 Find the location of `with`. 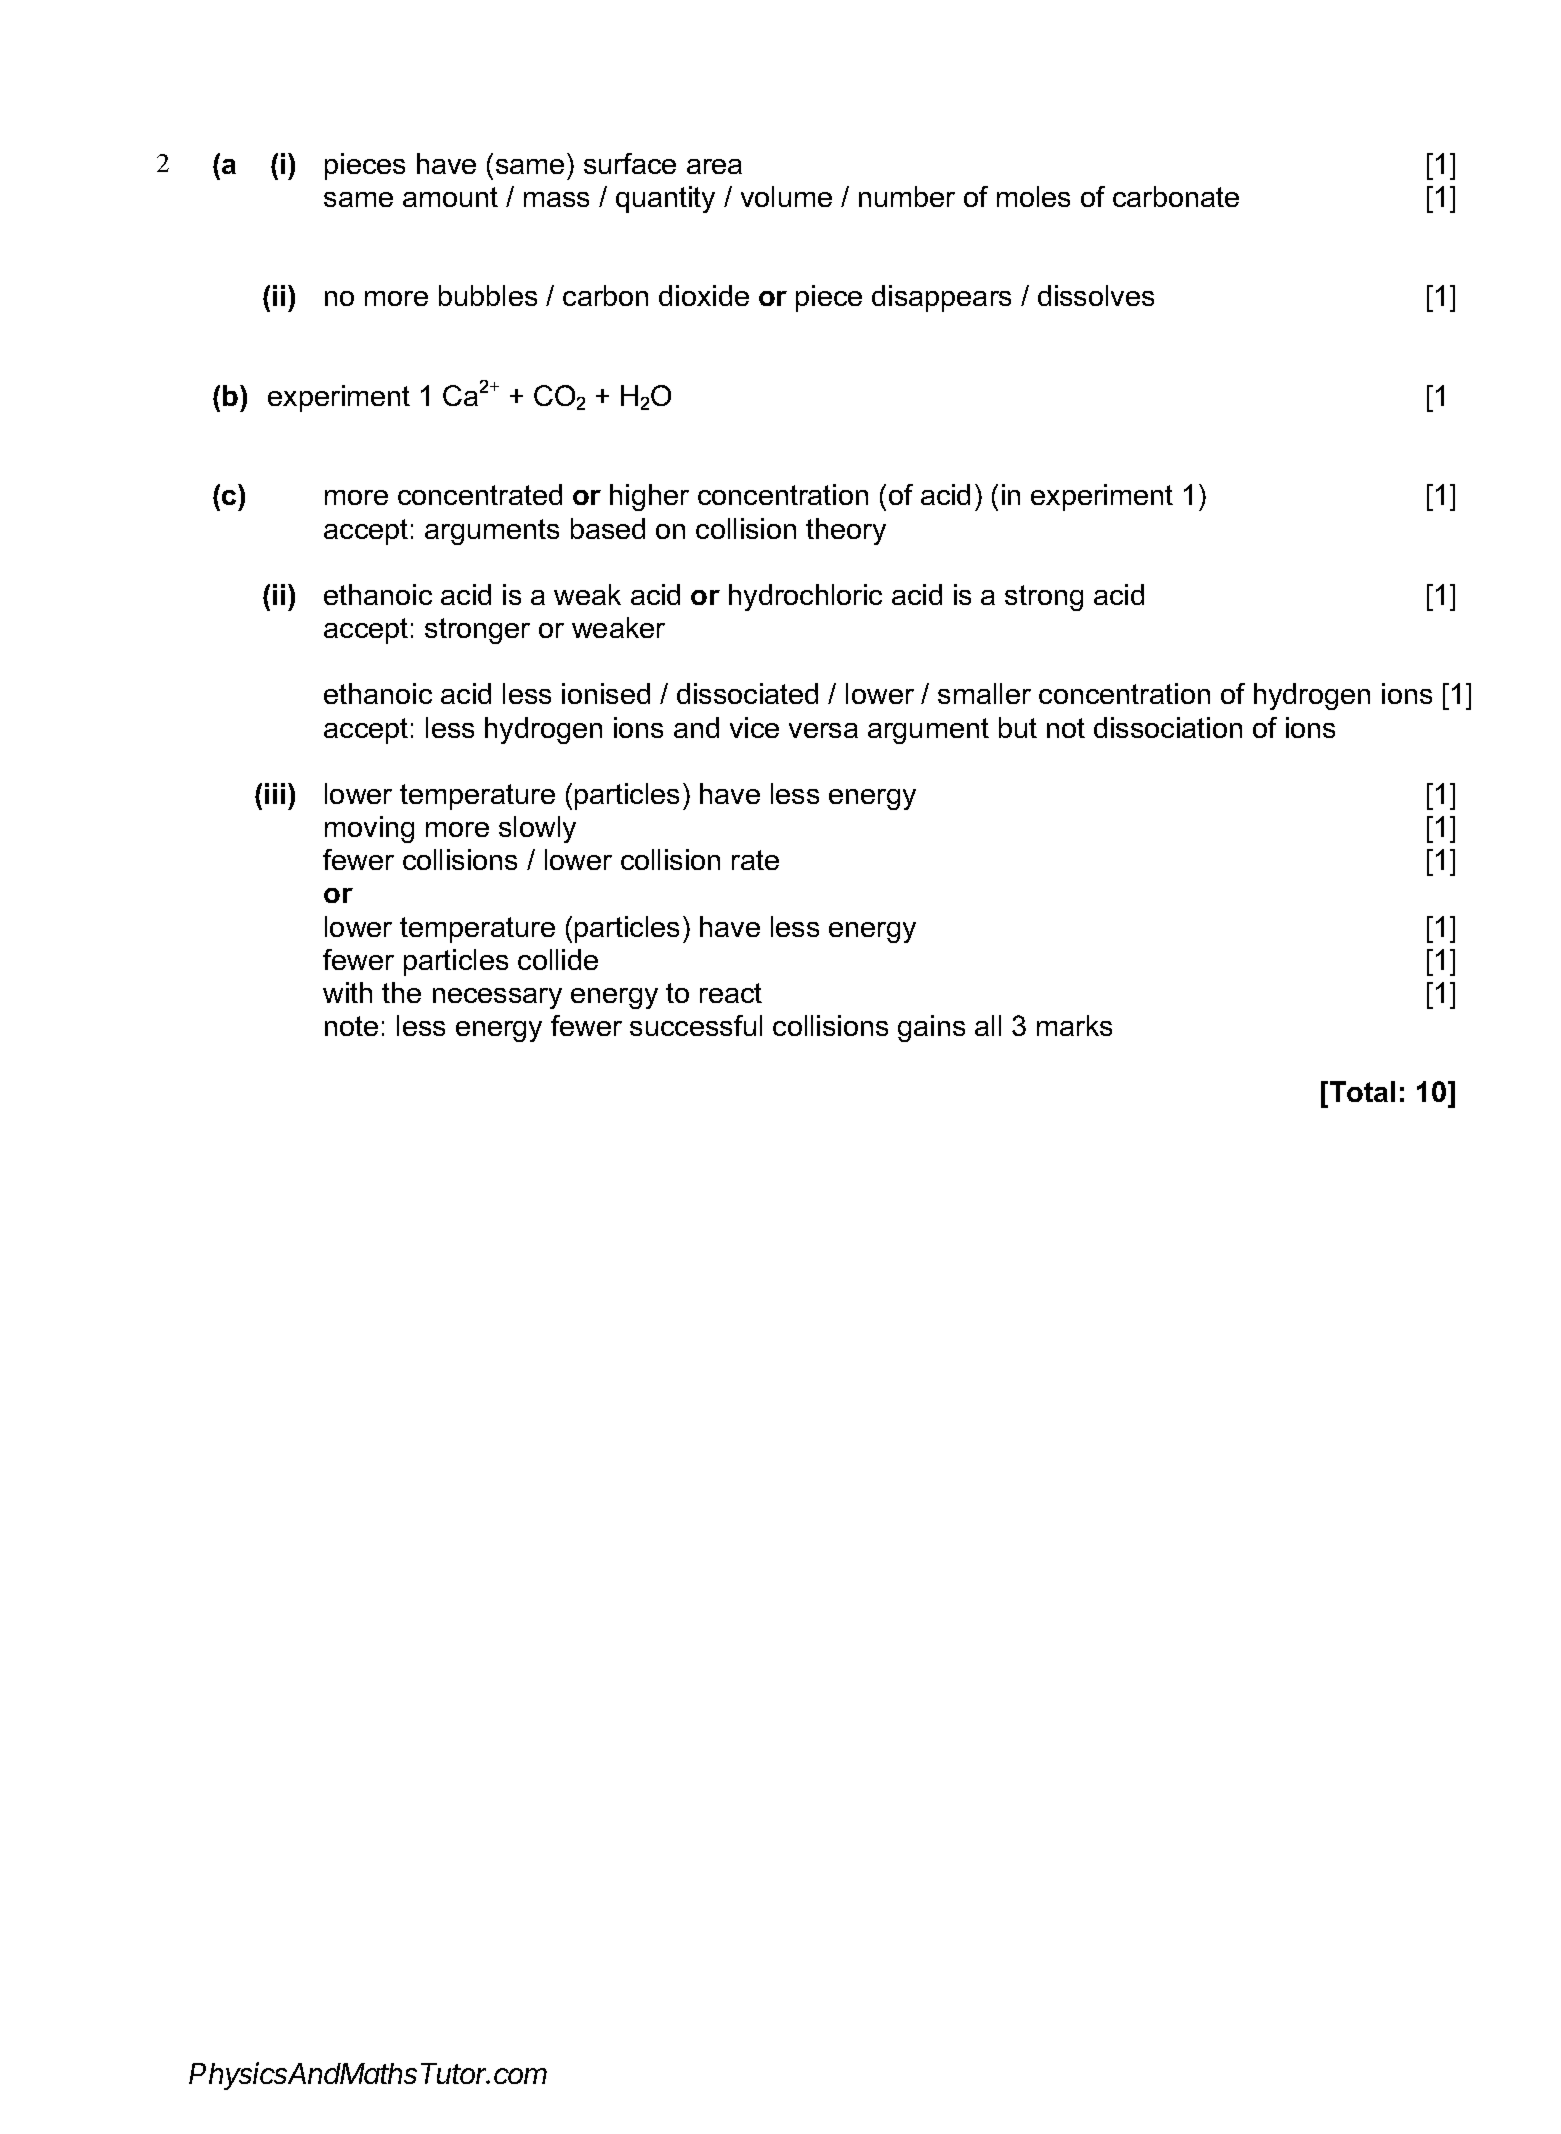

with is located at coordinates (347, 992).
